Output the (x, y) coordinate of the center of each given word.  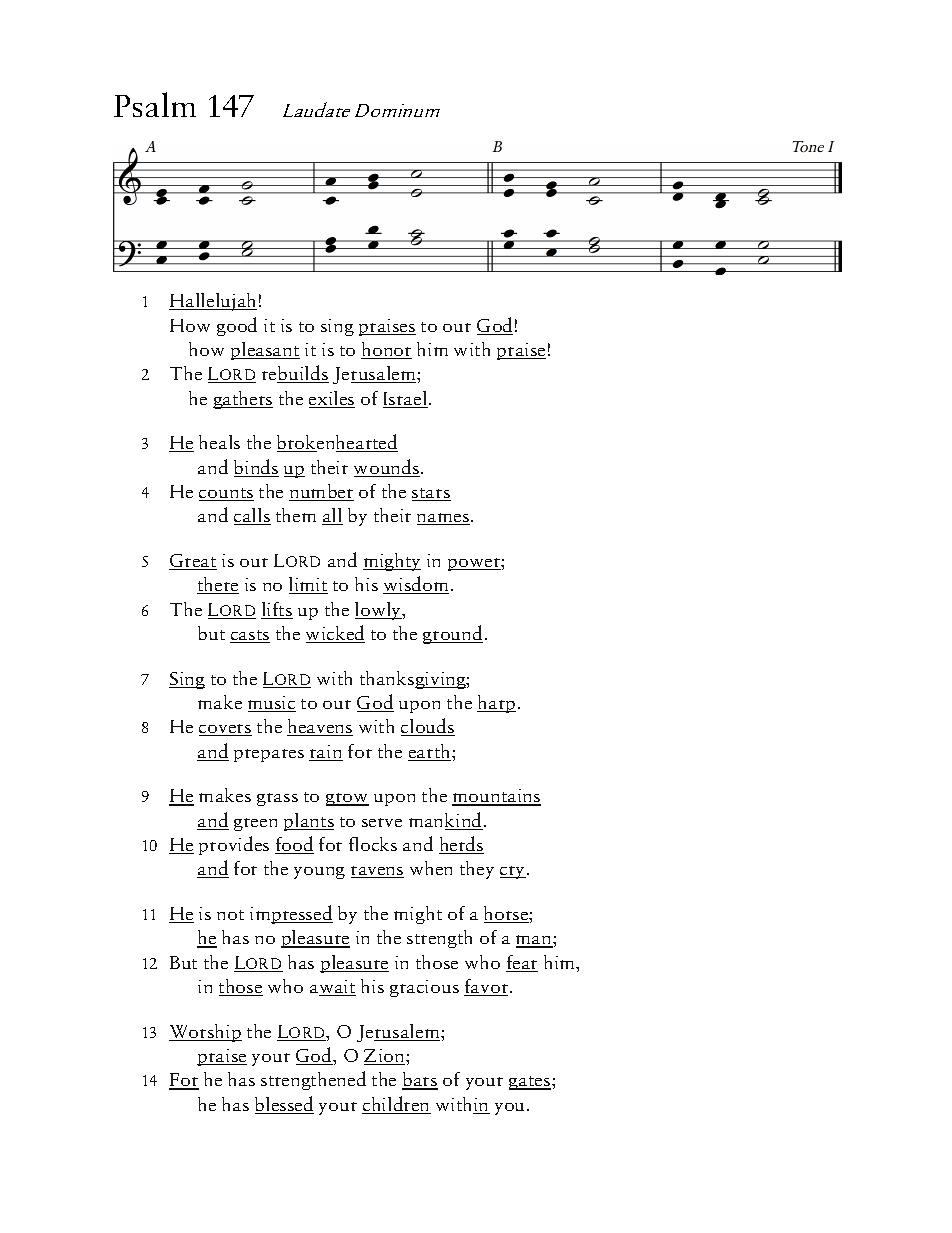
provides (234, 845)
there (218, 585)
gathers (243, 400)
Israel (405, 399)
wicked (335, 634)
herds (461, 845)
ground (453, 634)
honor (386, 350)
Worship (205, 1033)
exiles (332, 399)
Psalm (155, 104)
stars (431, 494)
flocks (373, 844)
